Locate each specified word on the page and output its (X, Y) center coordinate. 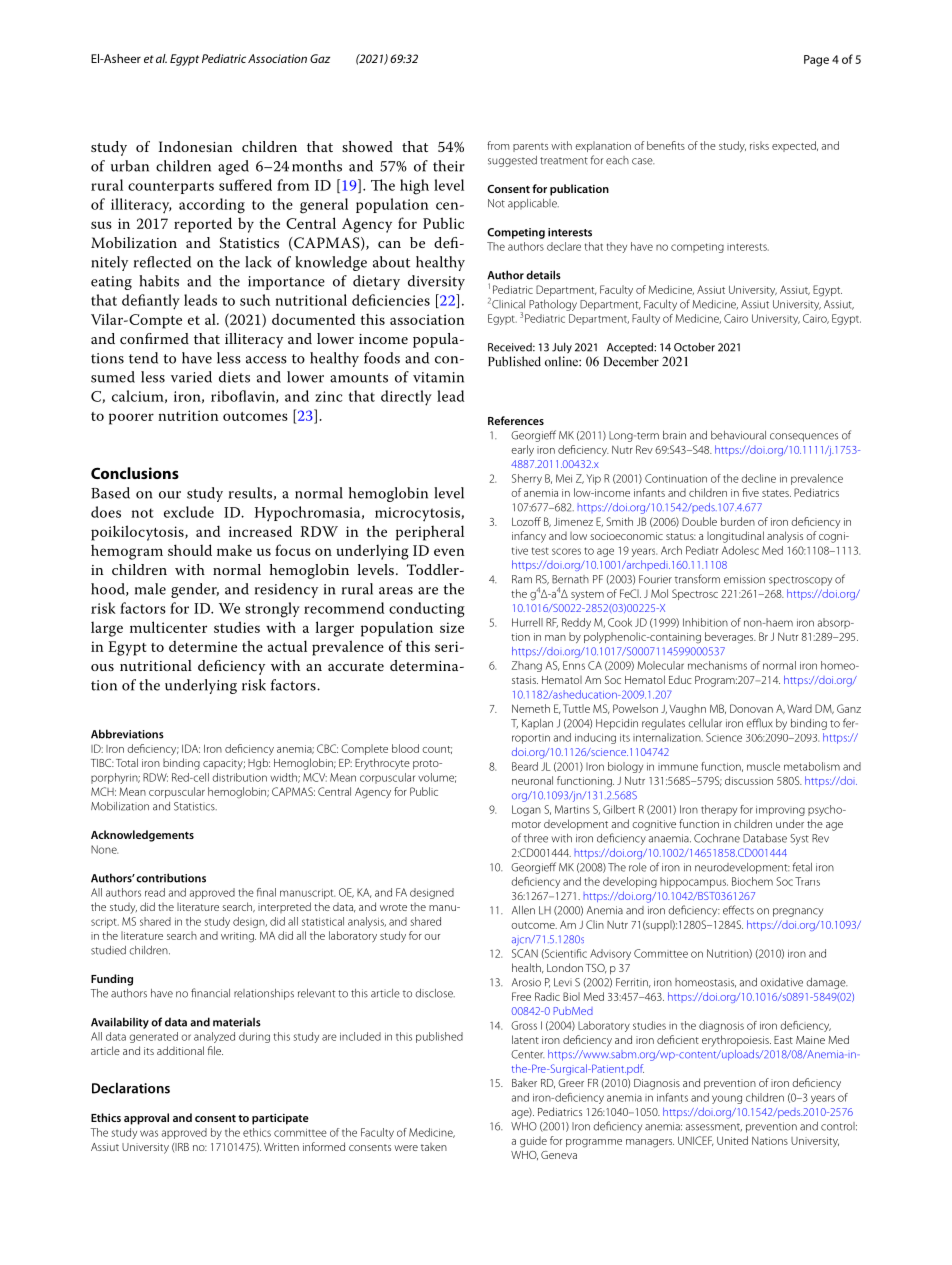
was (149, 1133)
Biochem (752, 881)
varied (191, 377)
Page (816, 61)
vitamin (438, 377)
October (694, 347)
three (536, 838)
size (452, 627)
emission (744, 579)
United (732, 1140)
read (155, 892)
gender (195, 590)
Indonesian (195, 146)
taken (434, 1147)
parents (530, 147)
